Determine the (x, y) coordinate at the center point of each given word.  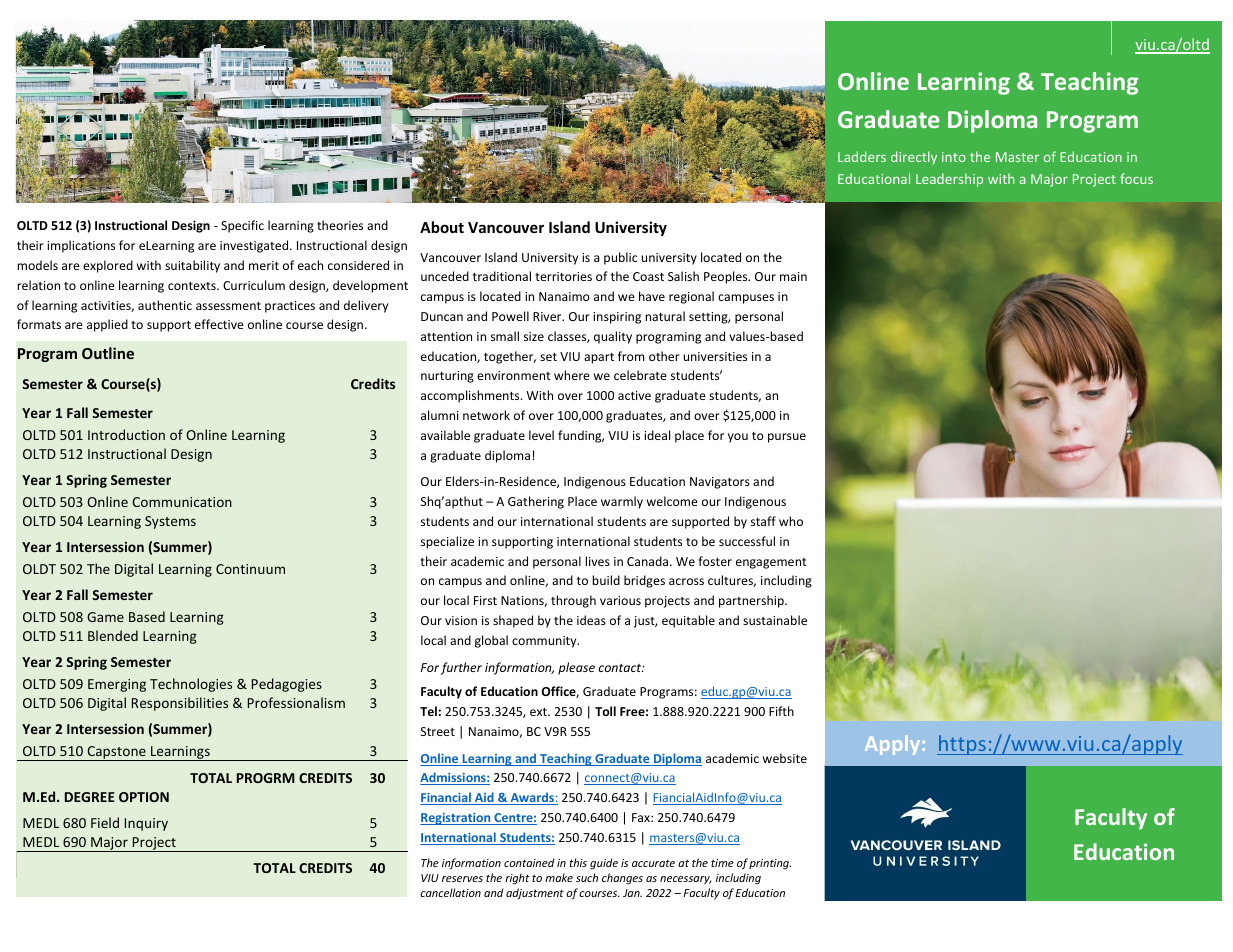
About (442, 227)
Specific (242, 226)
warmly (622, 502)
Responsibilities (180, 704)
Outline (108, 353)
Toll (605, 711)
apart (599, 358)
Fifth (781, 711)
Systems (170, 522)
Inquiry (146, 824)
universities (715, 356)
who (791, 521)
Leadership (949, 180)
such (587, 877)
